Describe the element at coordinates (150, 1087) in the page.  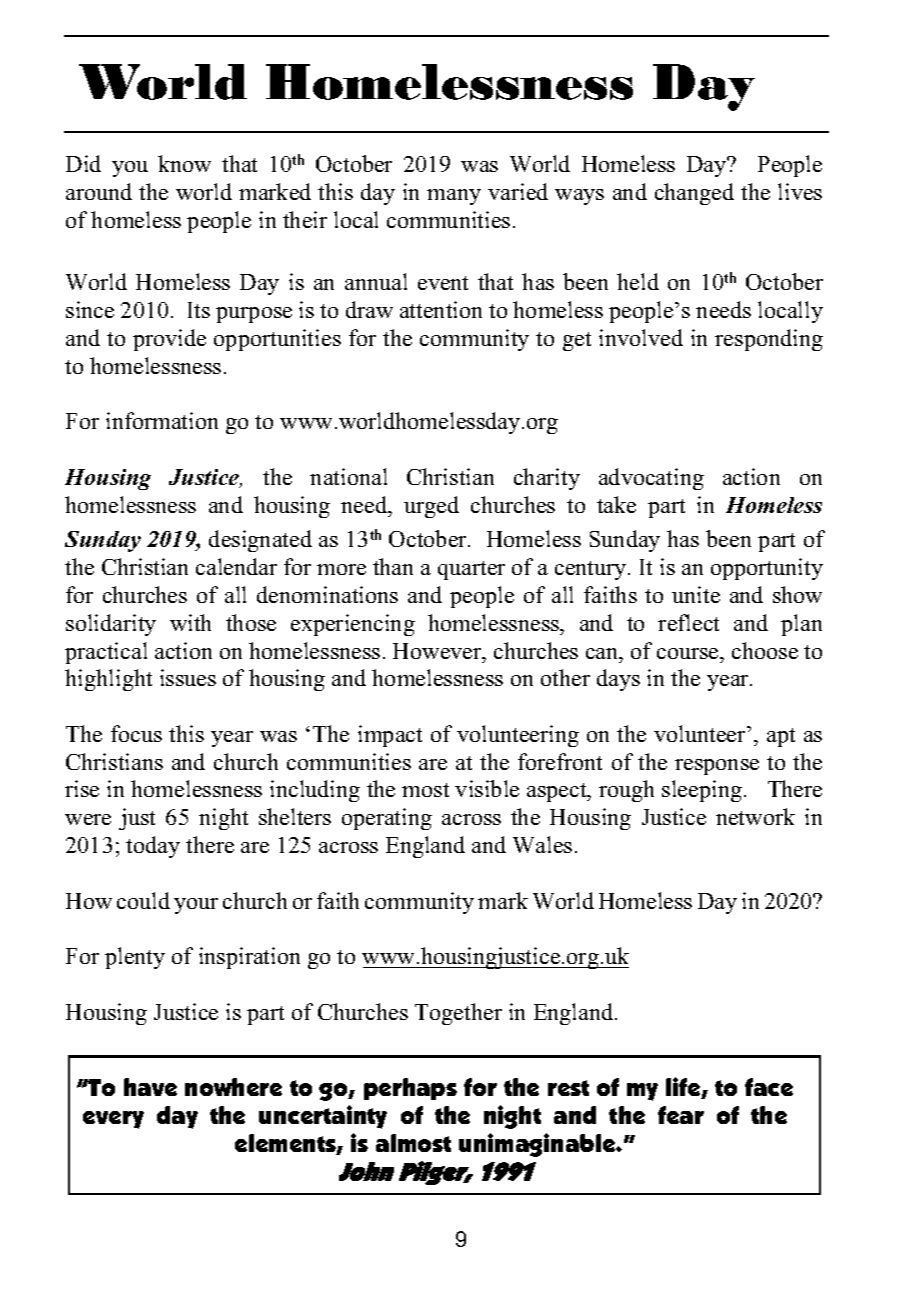
I see `have` at that location.
